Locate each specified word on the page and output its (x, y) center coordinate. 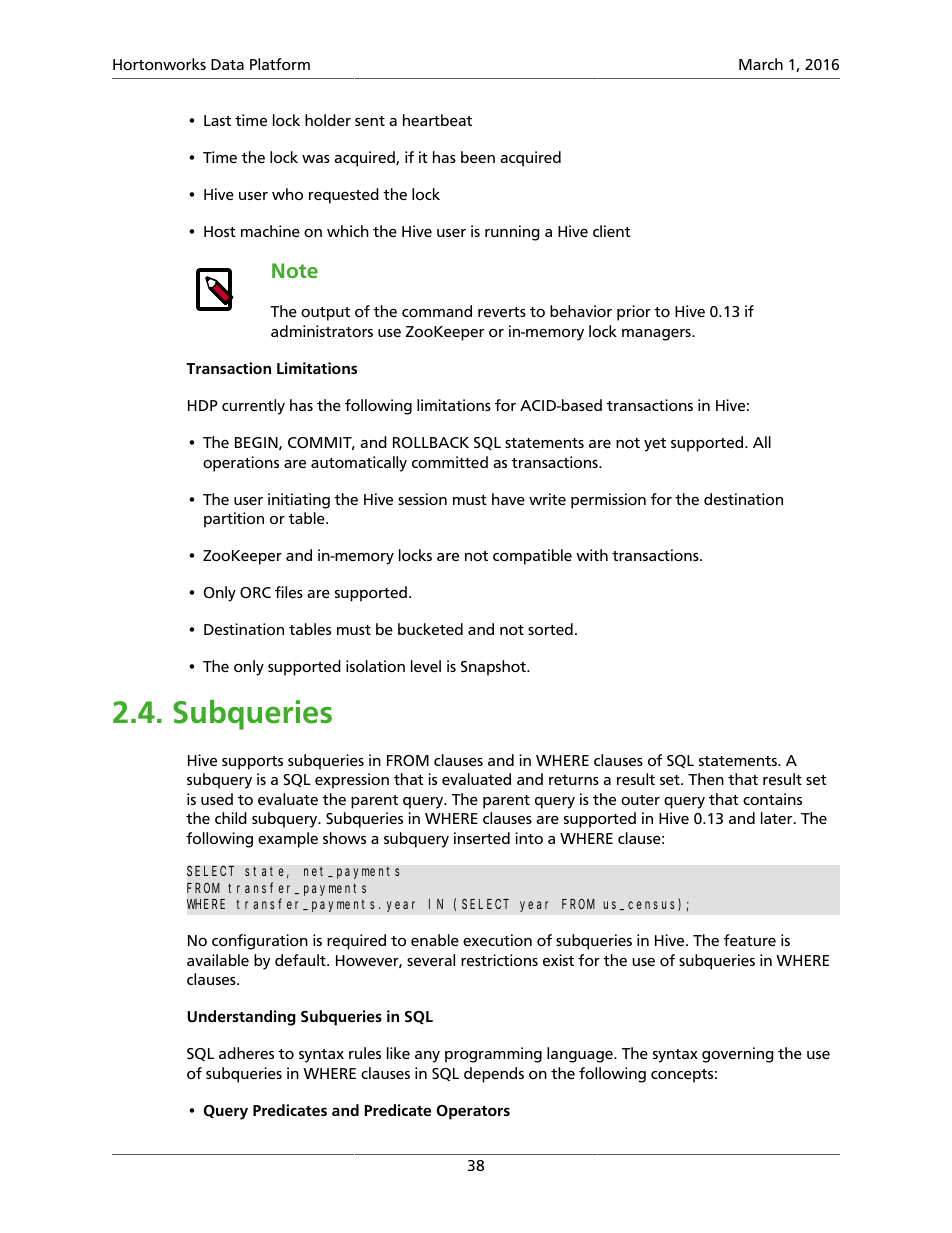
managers (657, 335)
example (288, 840)
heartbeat (437, 120)
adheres (246, 1053)
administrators (322, 331)
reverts (502, 312)
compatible (532, 557)
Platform (280, 64)
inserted (482, 838)
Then (706, 779)
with (592, 555)
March (761, 64)
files (289, 592)
